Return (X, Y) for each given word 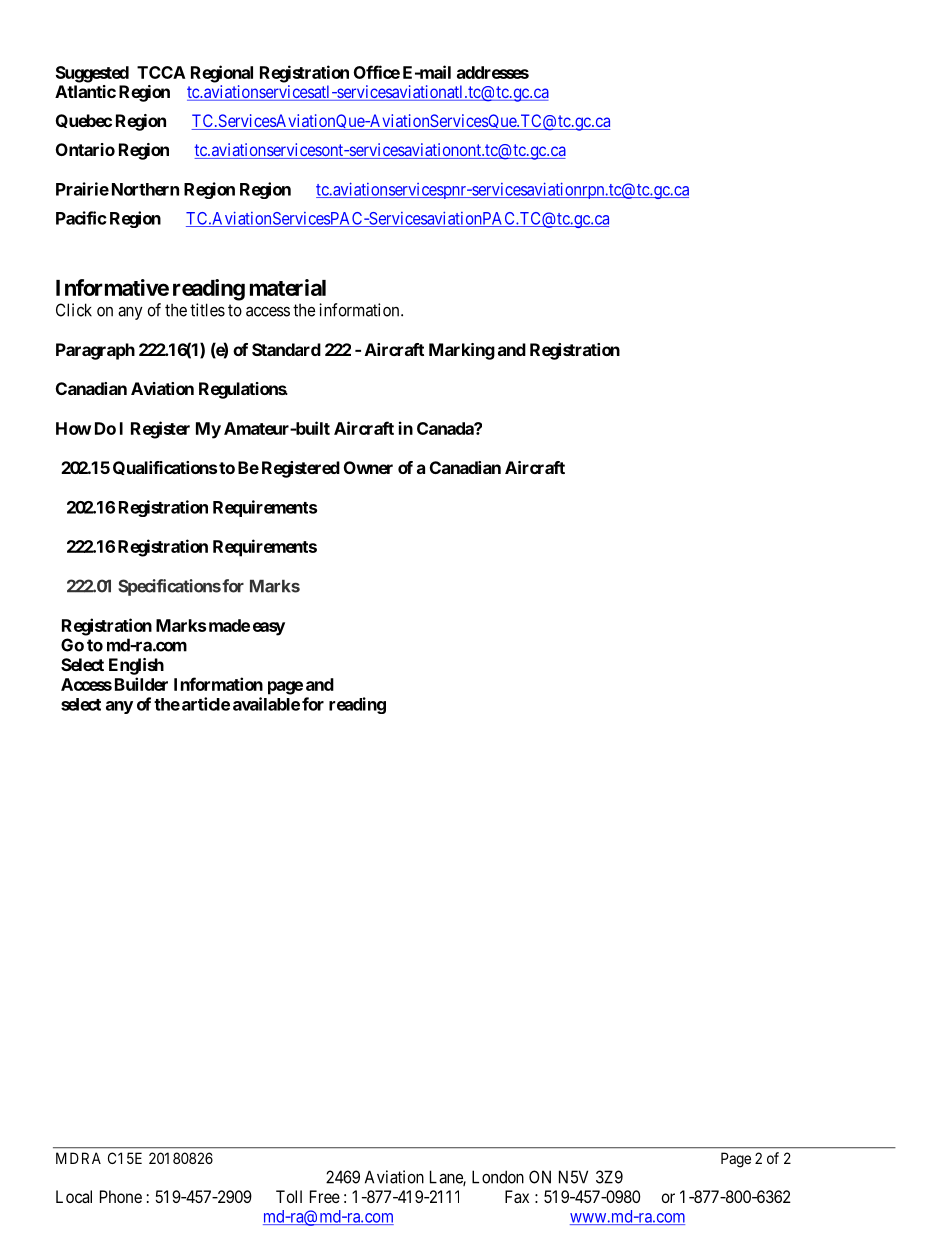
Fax (517, 1196)
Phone (121, 1196)
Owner (368, 467)
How (73, 428)
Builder (141, 684)
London (498, 1177)
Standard (286, 349)
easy (269, 629)
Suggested (92, 74)
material (288, 287)
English (136, 666)
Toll (289, 1196)
